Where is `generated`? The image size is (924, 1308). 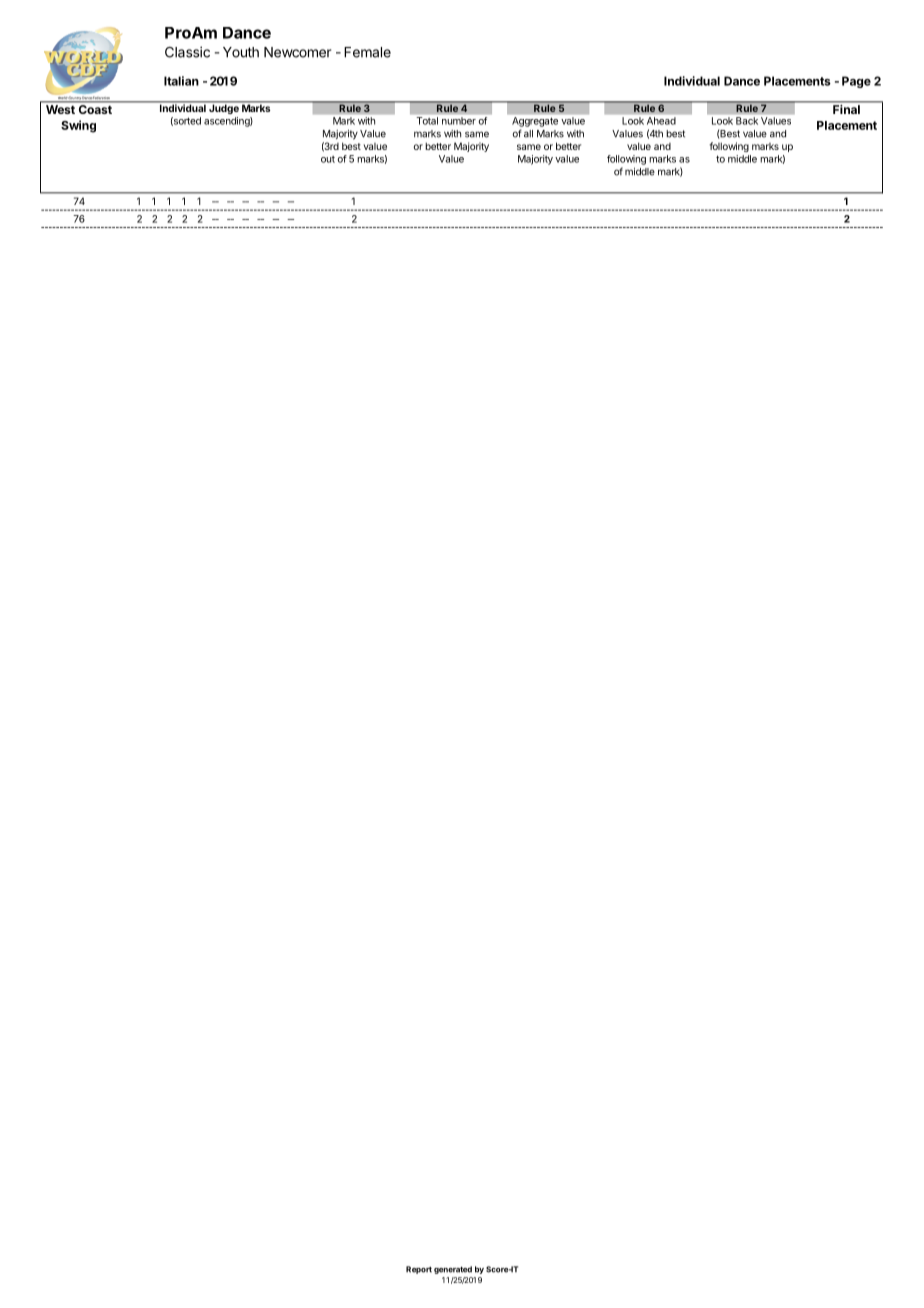
generated is located at coordinates (453, 1270).
